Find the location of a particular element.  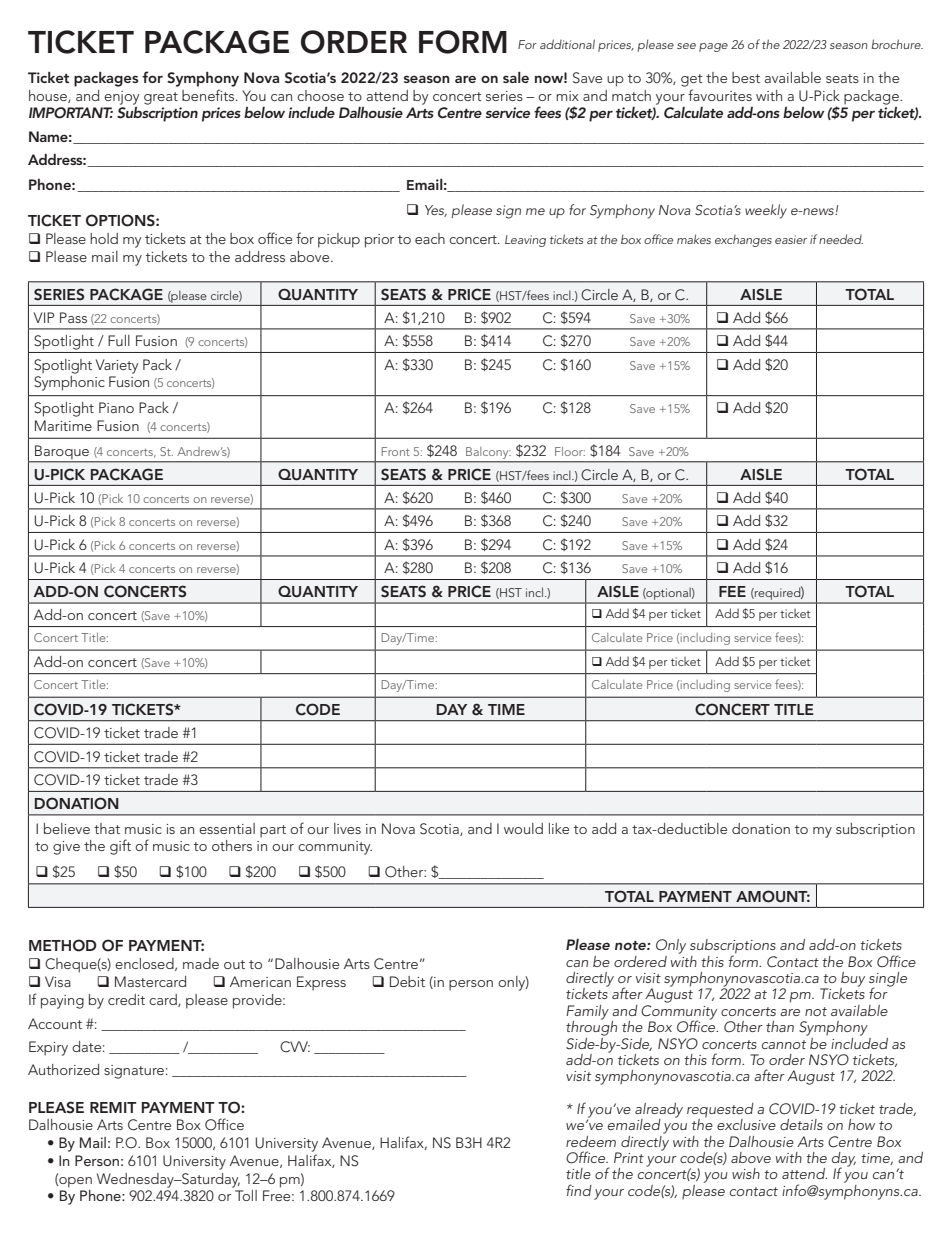

like is located at coordinates (559, 828).
